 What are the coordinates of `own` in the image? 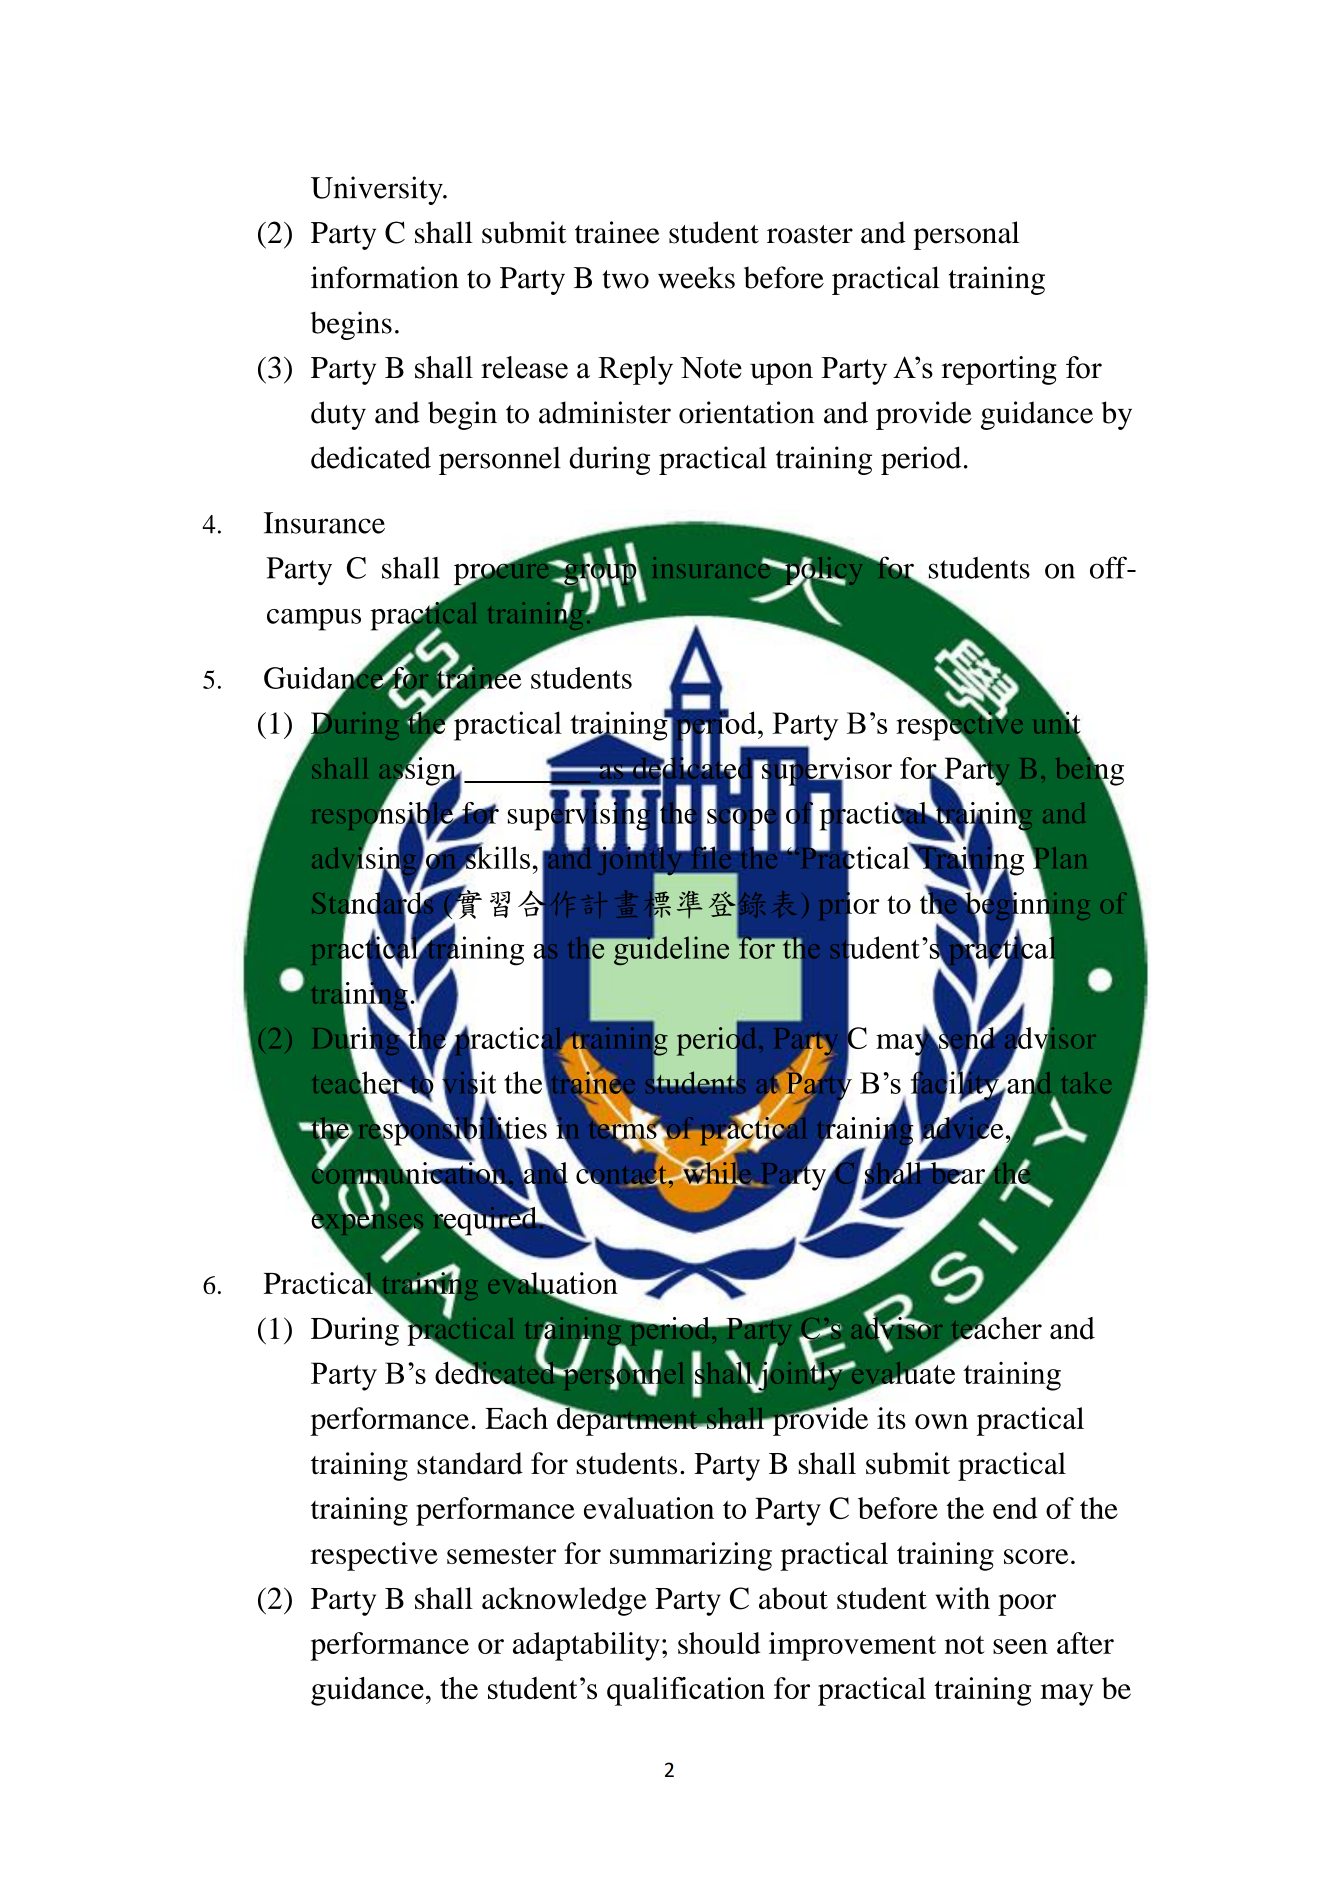 It's located at (941, 1421).
